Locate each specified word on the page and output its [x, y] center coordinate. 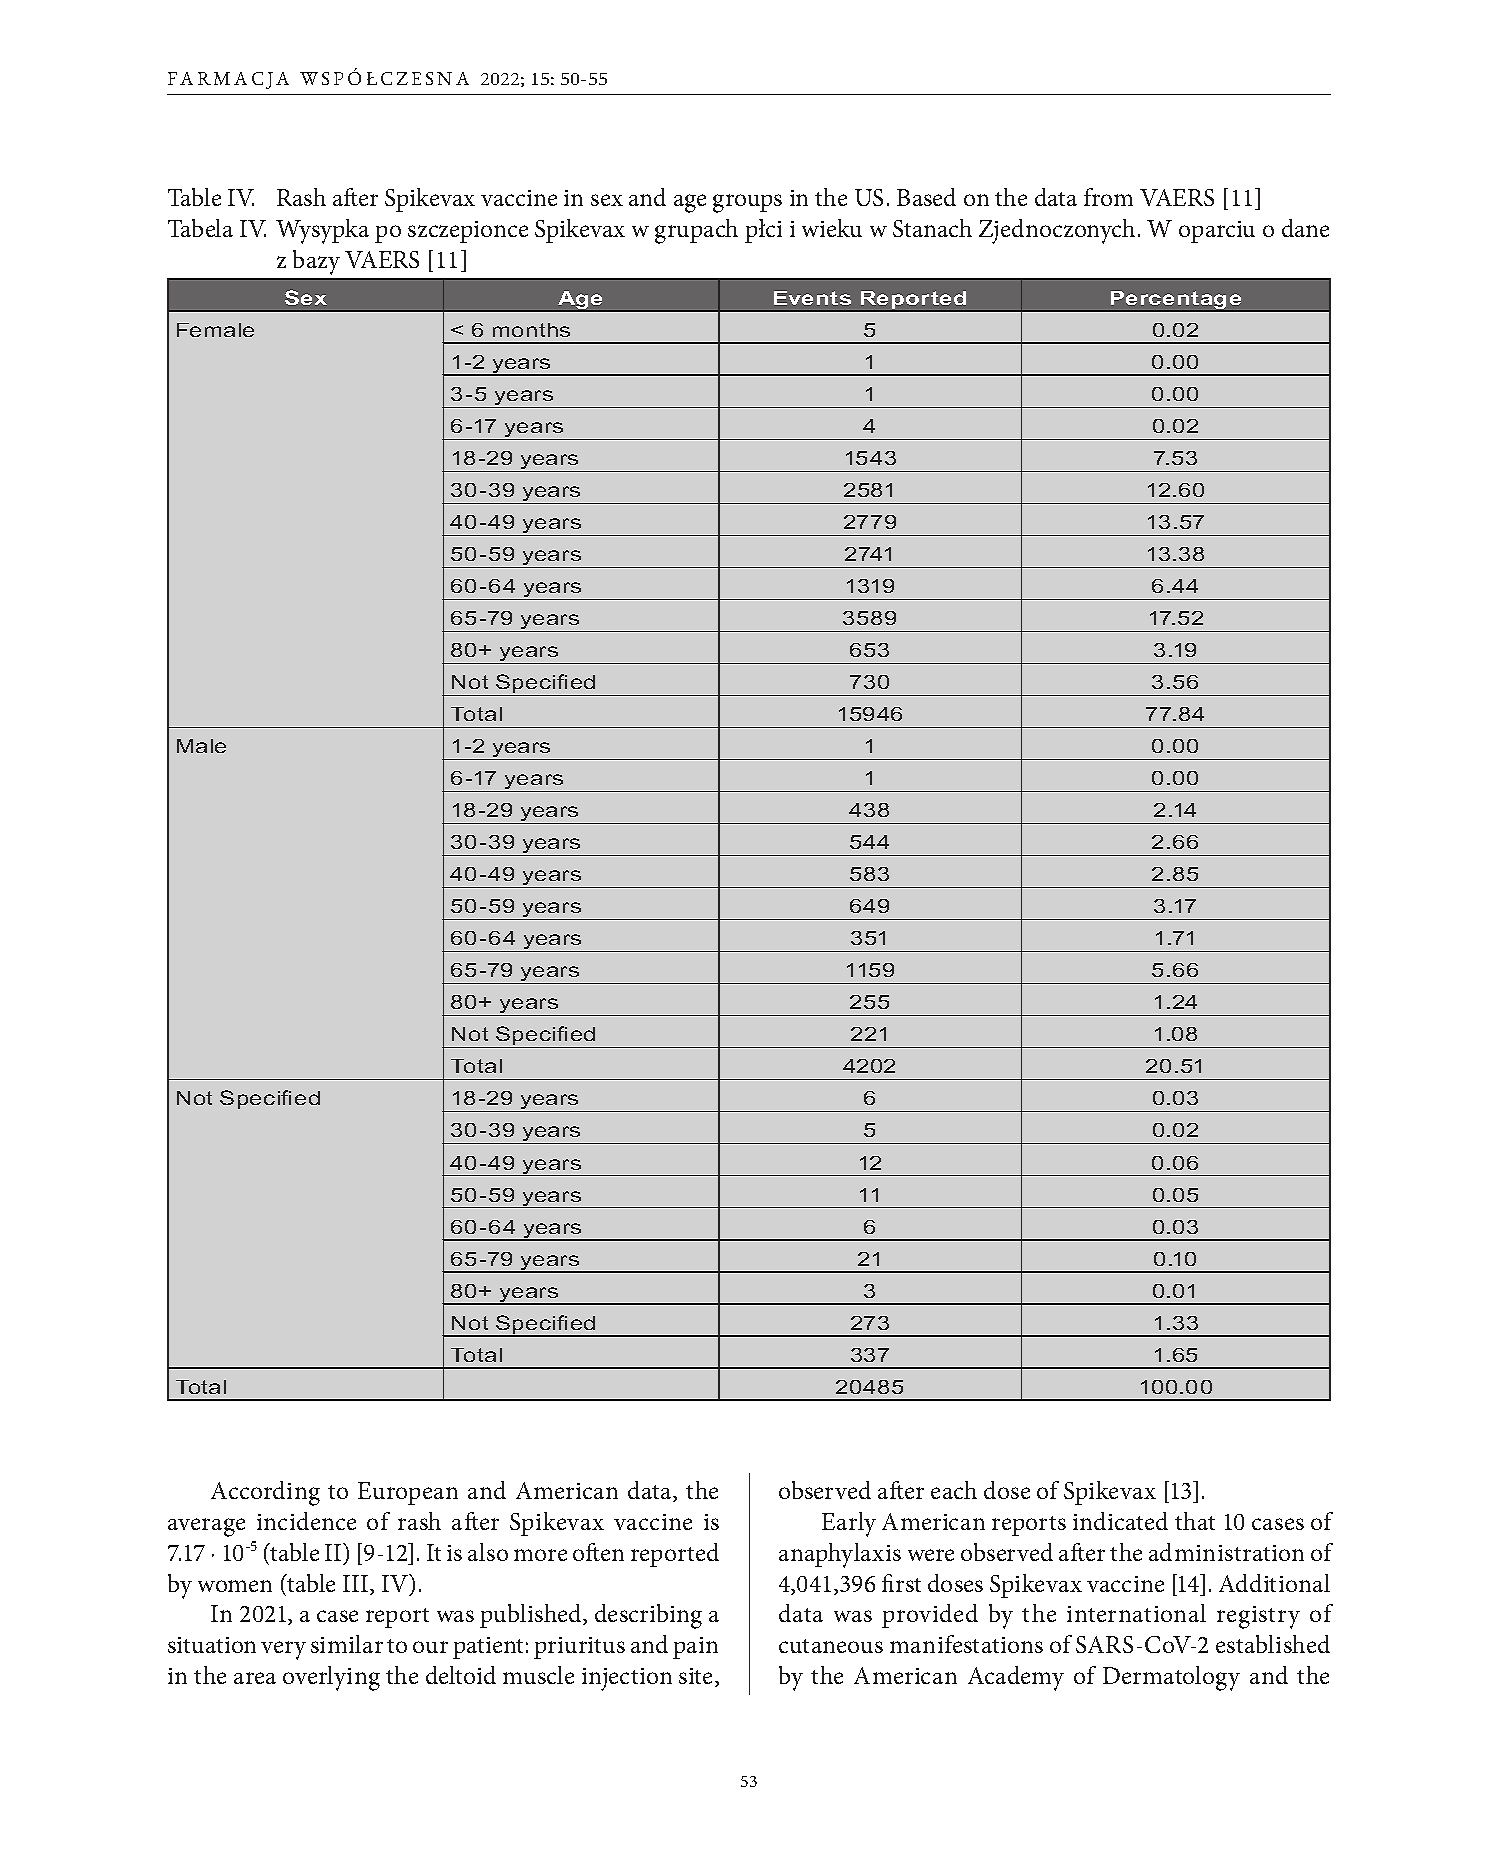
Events [812, 298]
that [1195, 1521]
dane [1305, 228]
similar [347, 1644]
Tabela [200, 228]
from [1108, 197]
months [531, 330]
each [954, 1490]
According [265, 1493]
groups [747, 203]
